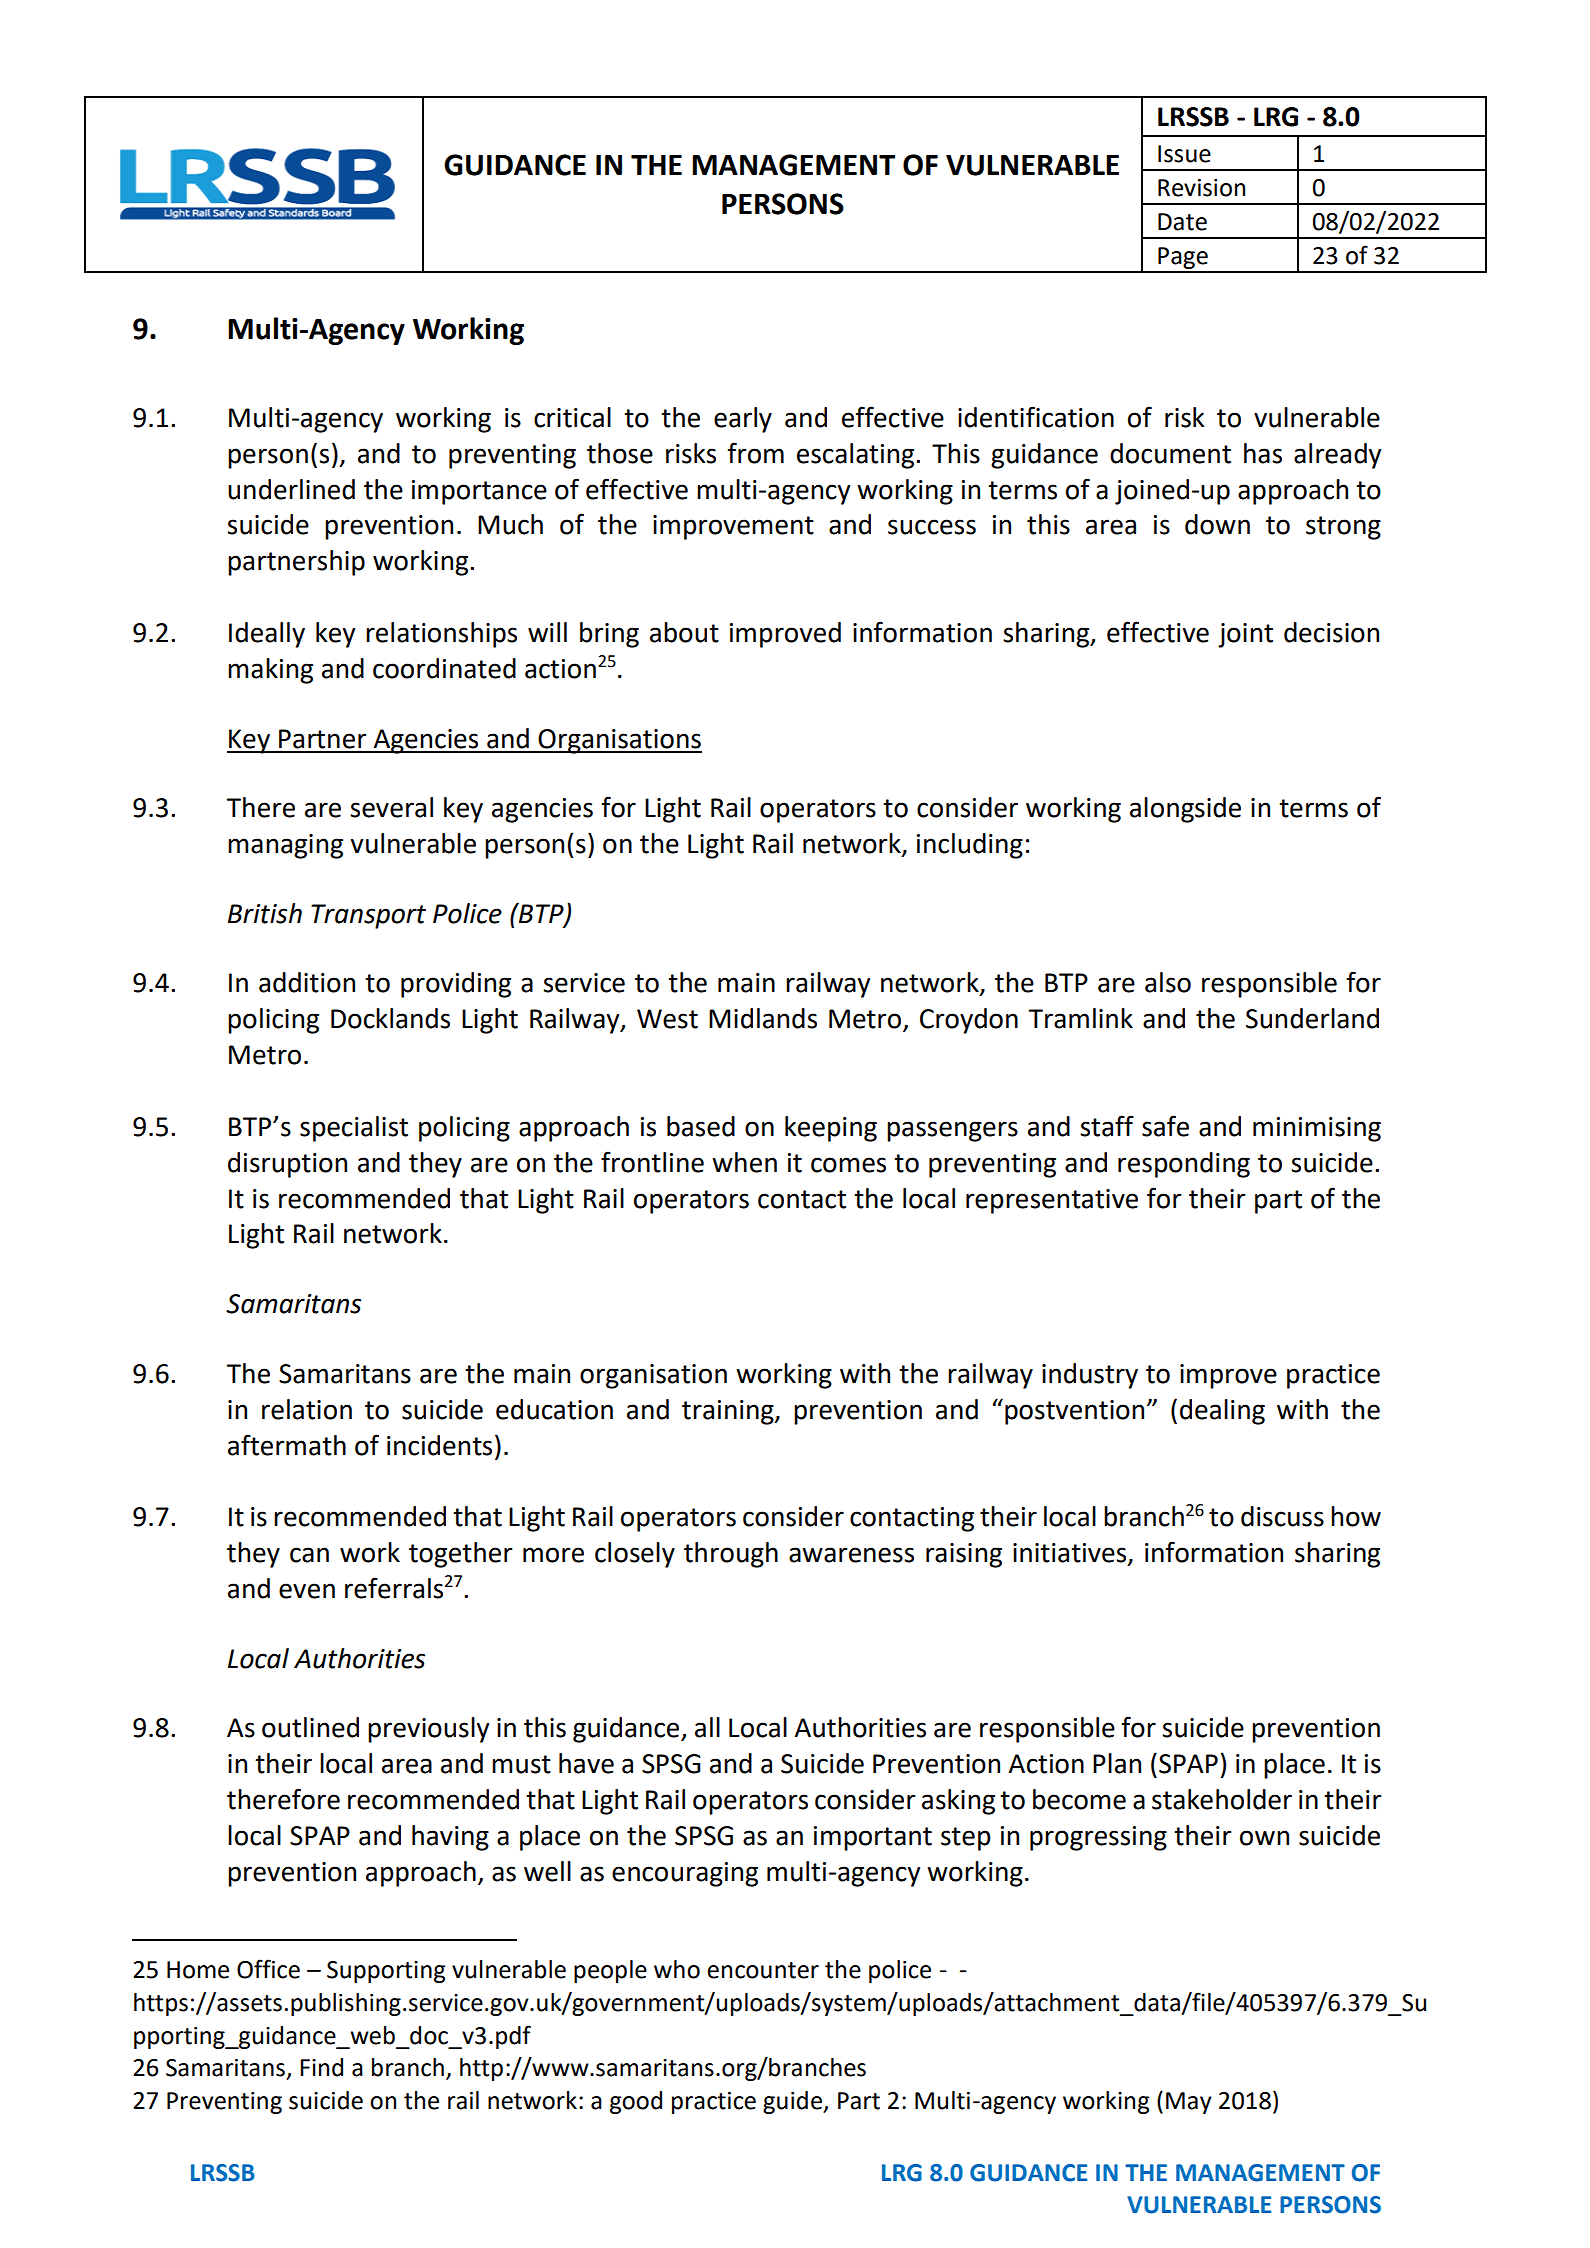  Describe the element at coordinates (1201, 188) in the screenshot. I see `Revision` at that location.
